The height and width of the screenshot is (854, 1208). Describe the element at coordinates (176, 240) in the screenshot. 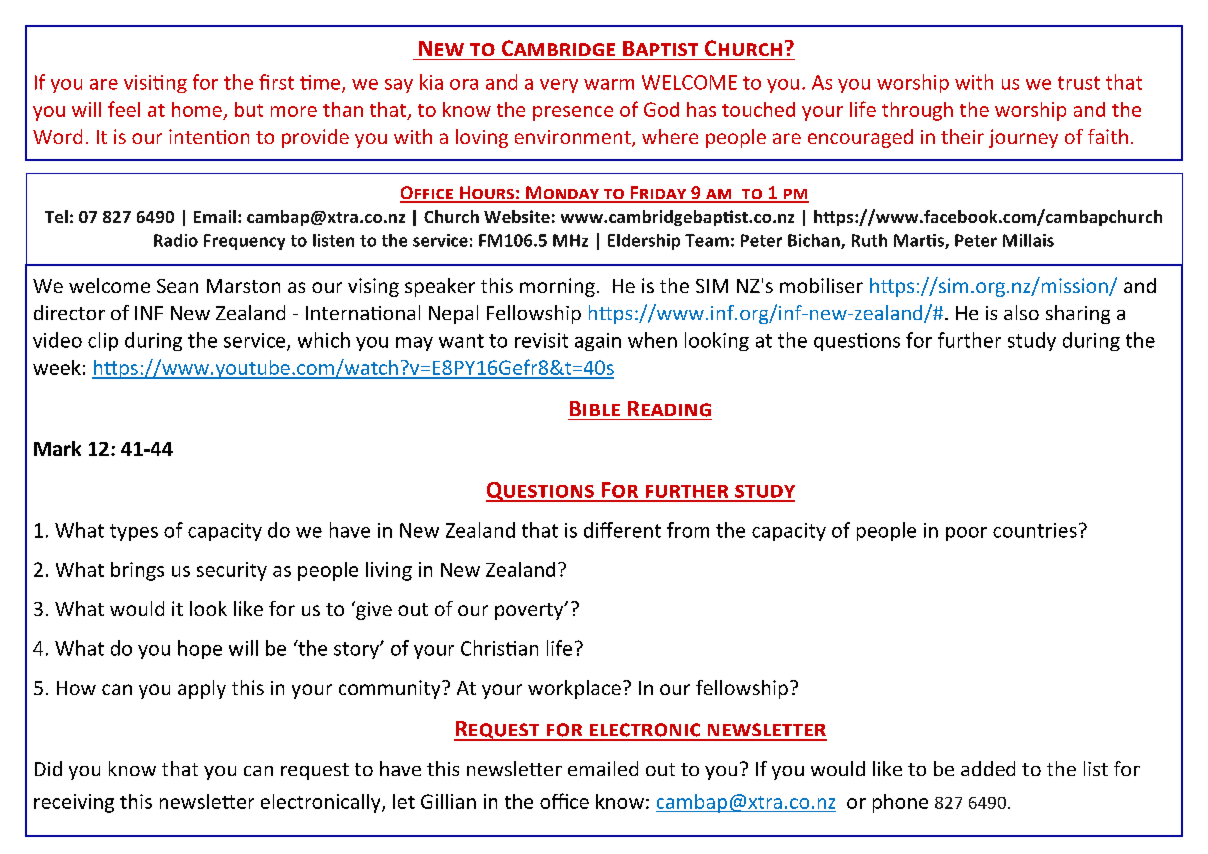

I see `Radio` at that location.
